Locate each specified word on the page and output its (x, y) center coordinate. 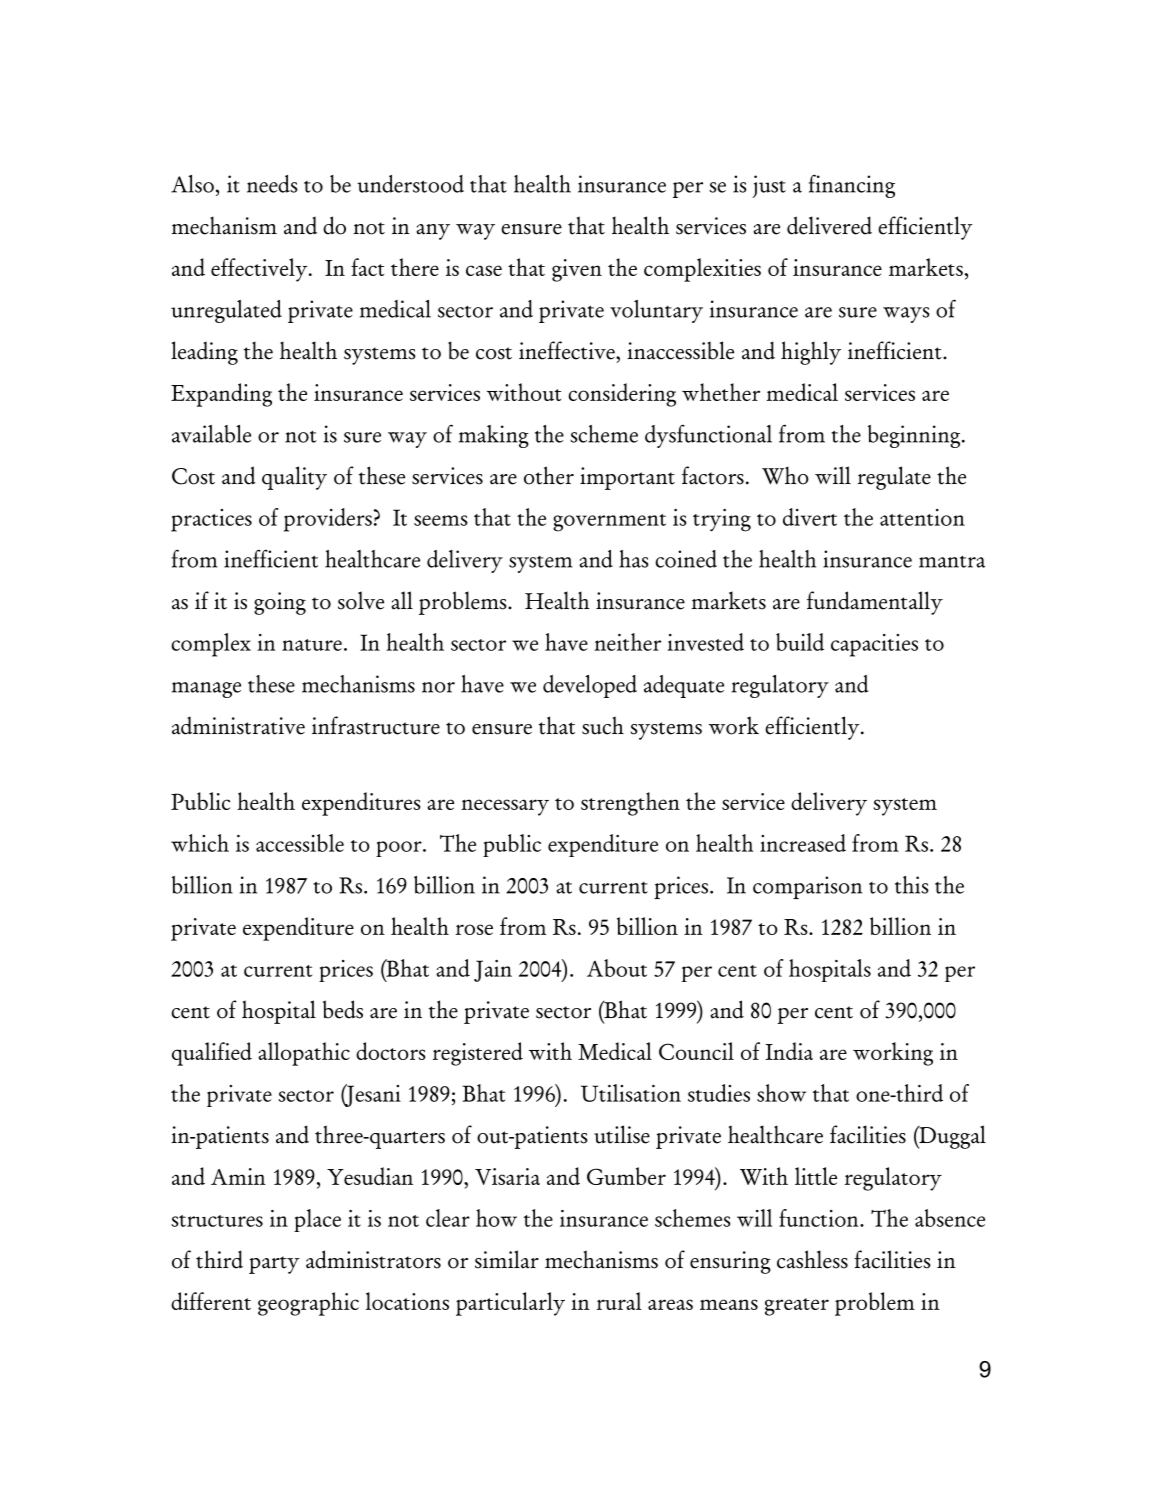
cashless (812, 1259)
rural (619, 1301)
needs (272, 184)
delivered (829, 225)
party (274, 1265)
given (577, 270)
